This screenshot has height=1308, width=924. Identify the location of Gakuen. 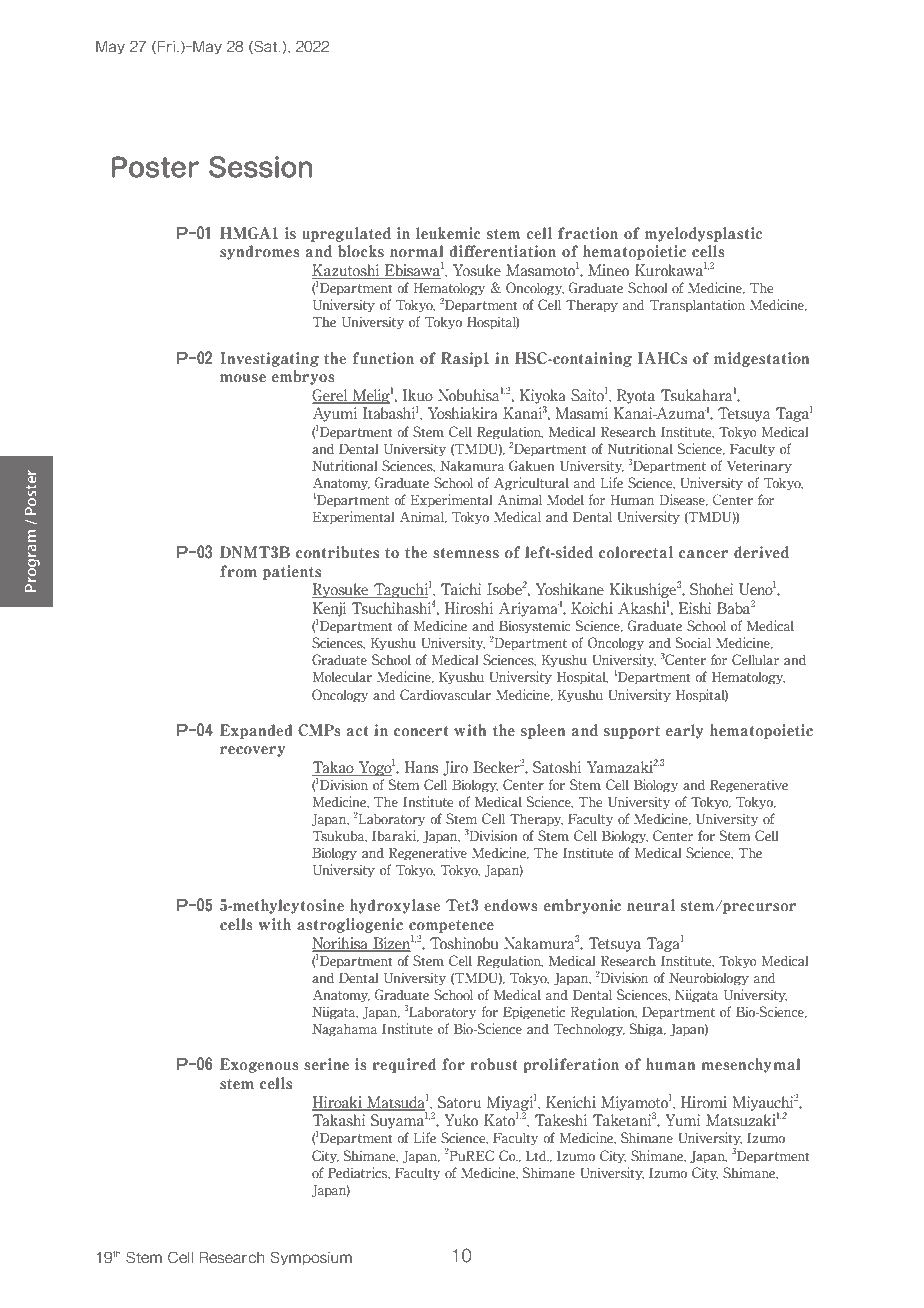
(532, 466).
